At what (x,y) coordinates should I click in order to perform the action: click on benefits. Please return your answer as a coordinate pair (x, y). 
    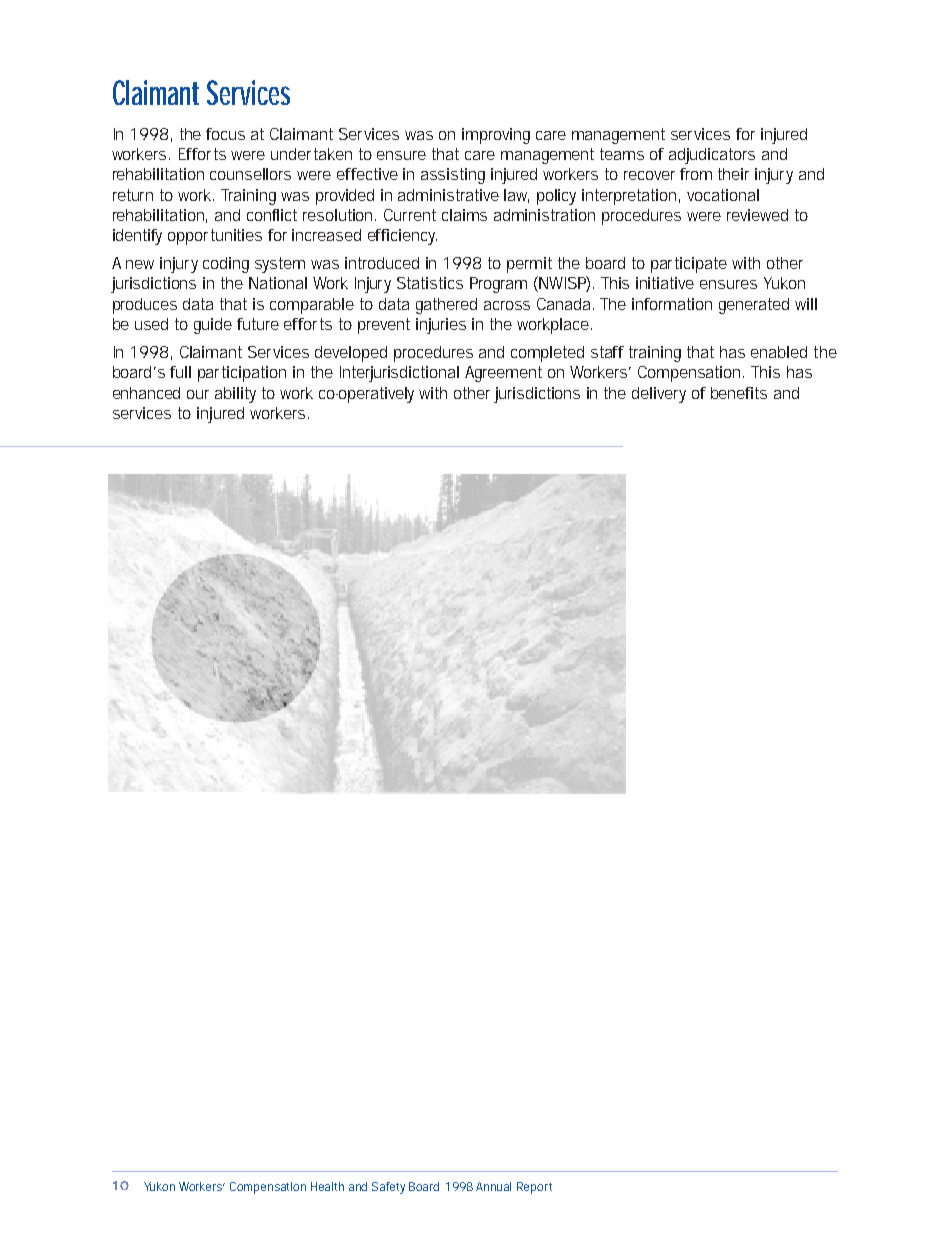
    Looking at the image, I should click on (739, 393).
